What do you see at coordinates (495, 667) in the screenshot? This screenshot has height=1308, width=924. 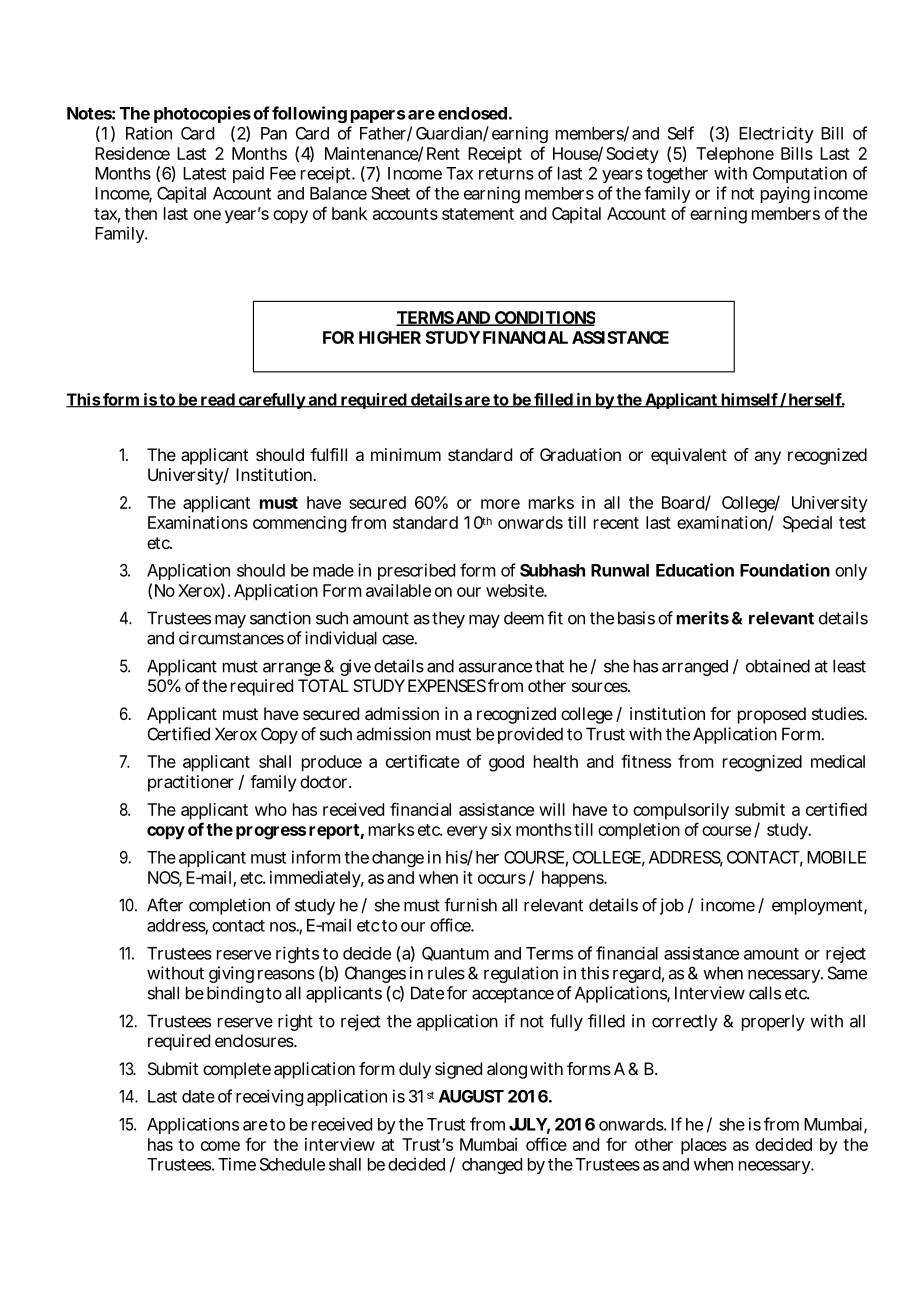 I see `assurance` at bounding box center [495, 667].
